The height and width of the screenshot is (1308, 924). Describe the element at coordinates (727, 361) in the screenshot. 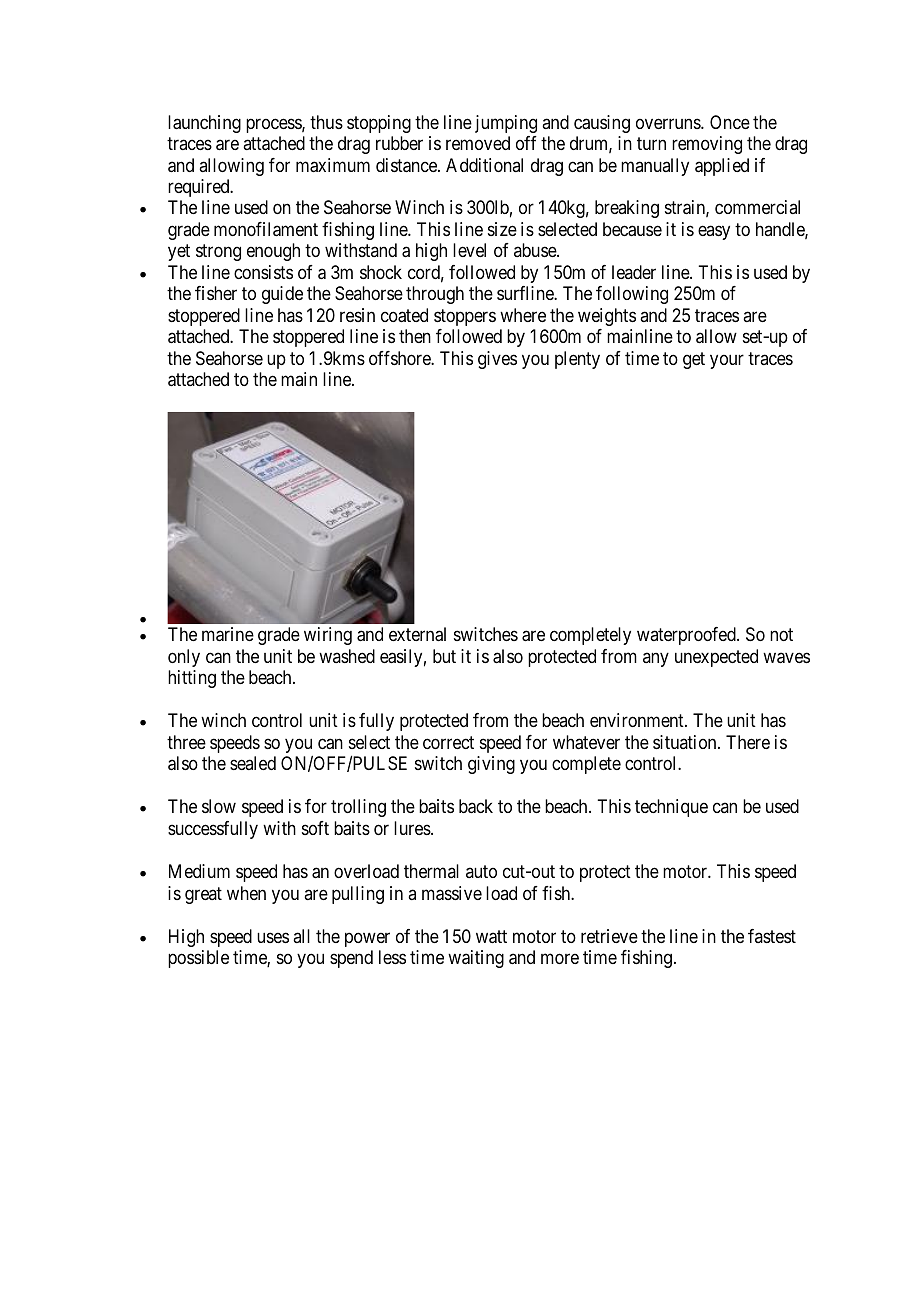

I see `your` at that location.
